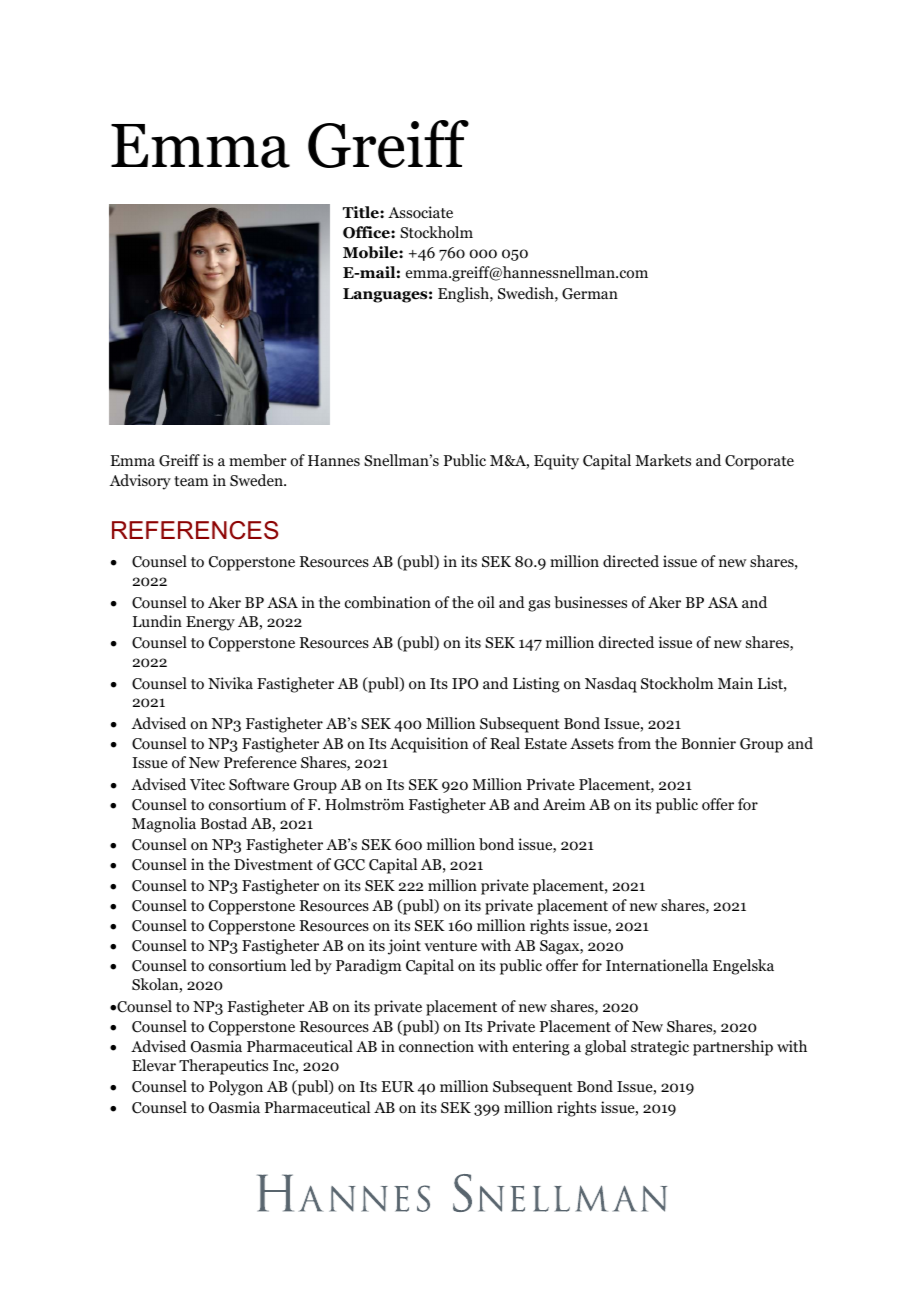 Image resolution: width=924 pixels, height=1308 pixels. I want to click on Associate, so click(420, 212).
